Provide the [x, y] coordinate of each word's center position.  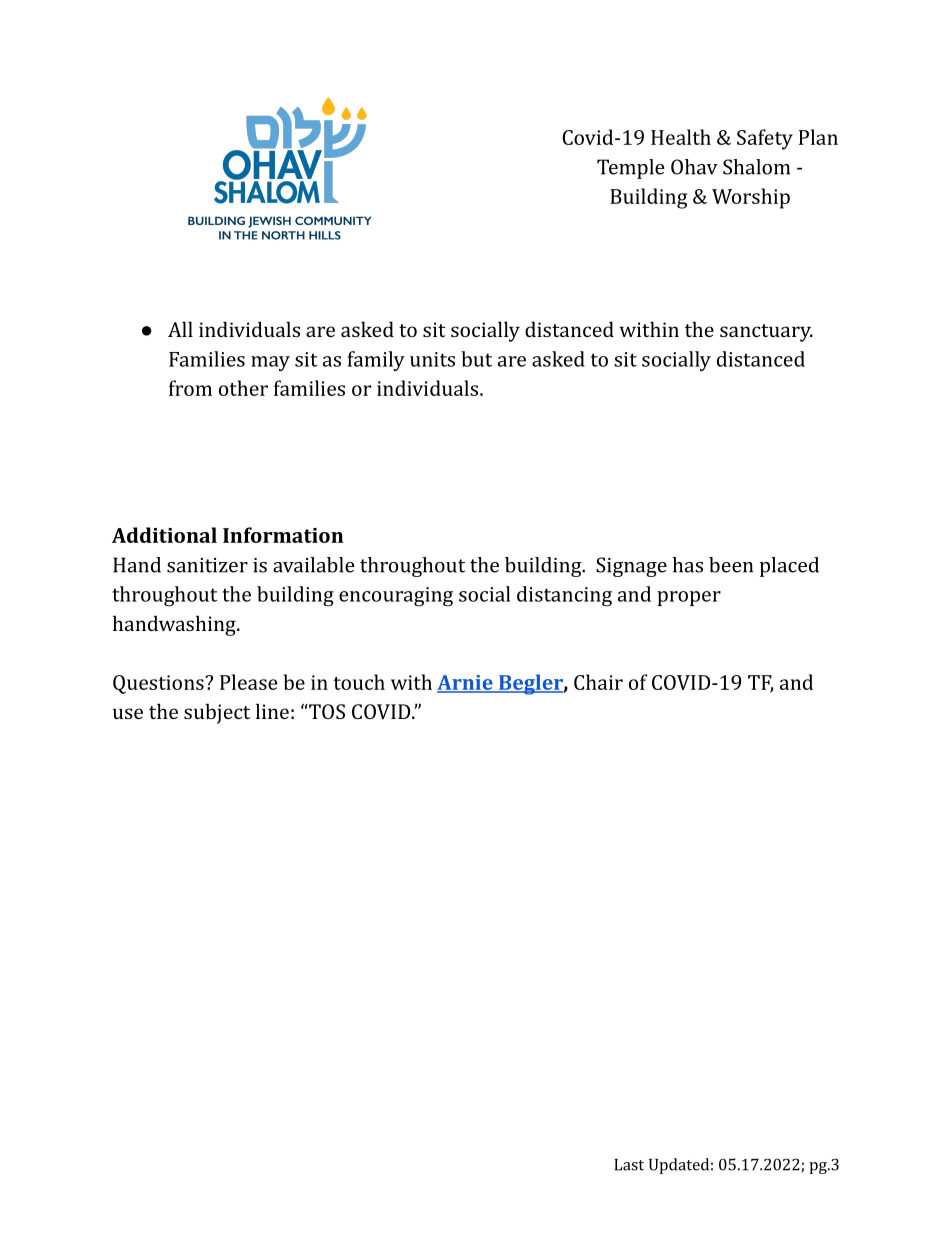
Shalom [756, 167]
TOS [326, 711]
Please [248, 682]
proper [689, 598]
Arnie [466, 683]
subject [217, 713]
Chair [598, 682]
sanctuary [766, 333]
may [270, 363]
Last [629, 1165]
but [476, 359]
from [190, 388]
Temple [631, 169]
